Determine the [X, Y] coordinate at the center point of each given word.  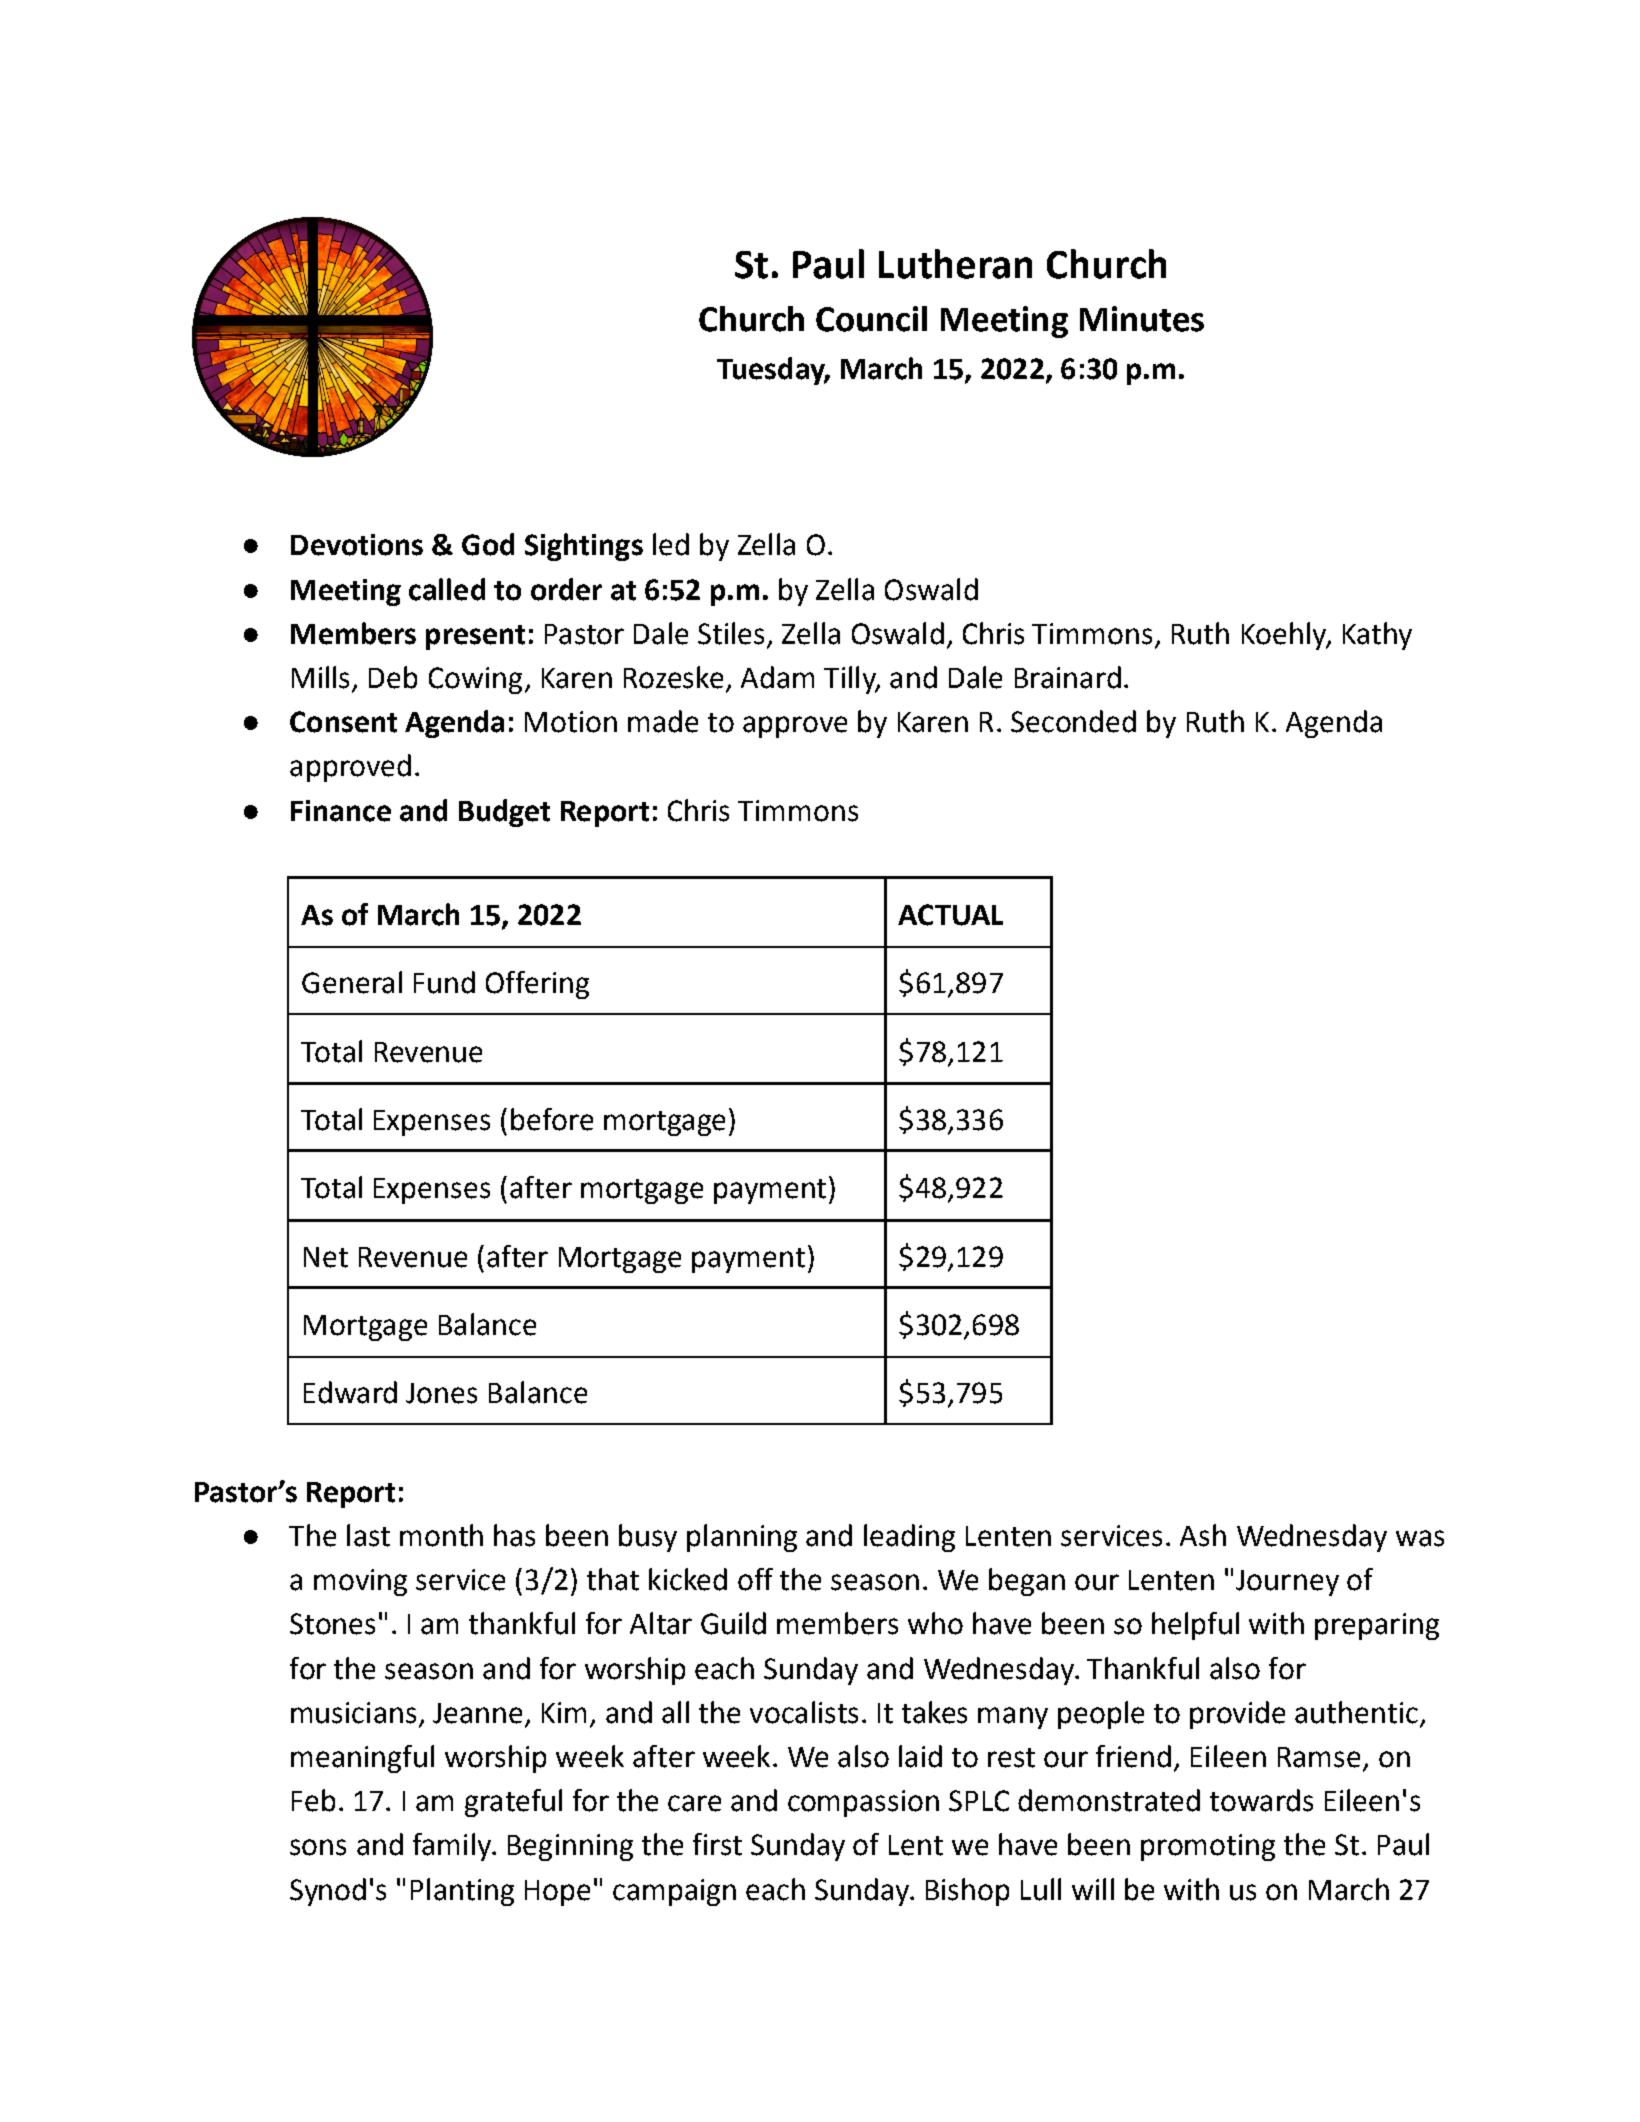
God [488, 544]
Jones [441, 1393]
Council [871, 319]
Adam [777, 677]
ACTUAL [950, 915]
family [453, 1847]
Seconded [1073, 721]
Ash [1203, 1535]
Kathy [1377, 636]
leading [909, 1538]
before [552, 1119]
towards [1261, 1800]
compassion [863, 1803]
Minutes [1142, 319]
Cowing [475, 680]
